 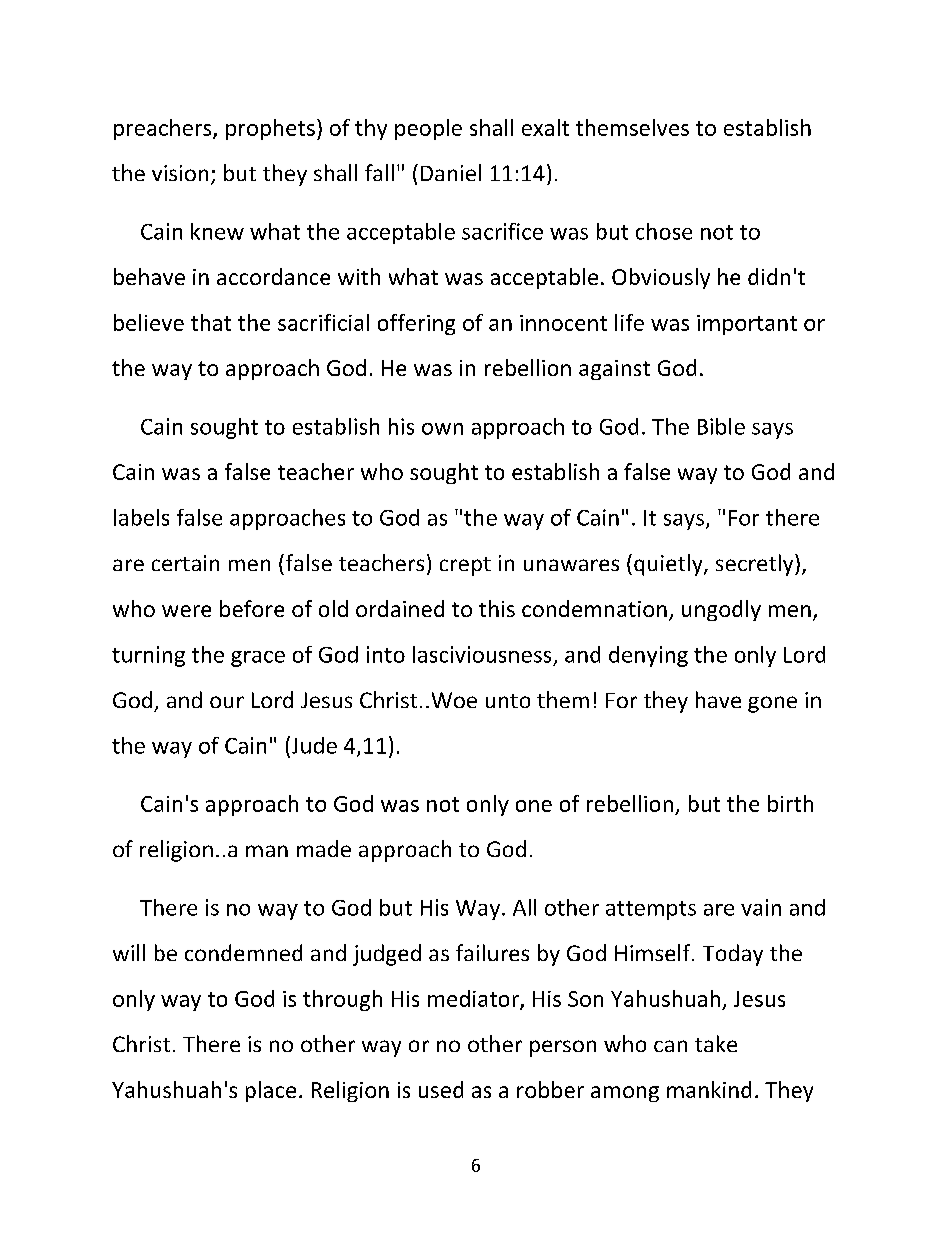 I want to click on Bible, so click(x=721, y=426).
